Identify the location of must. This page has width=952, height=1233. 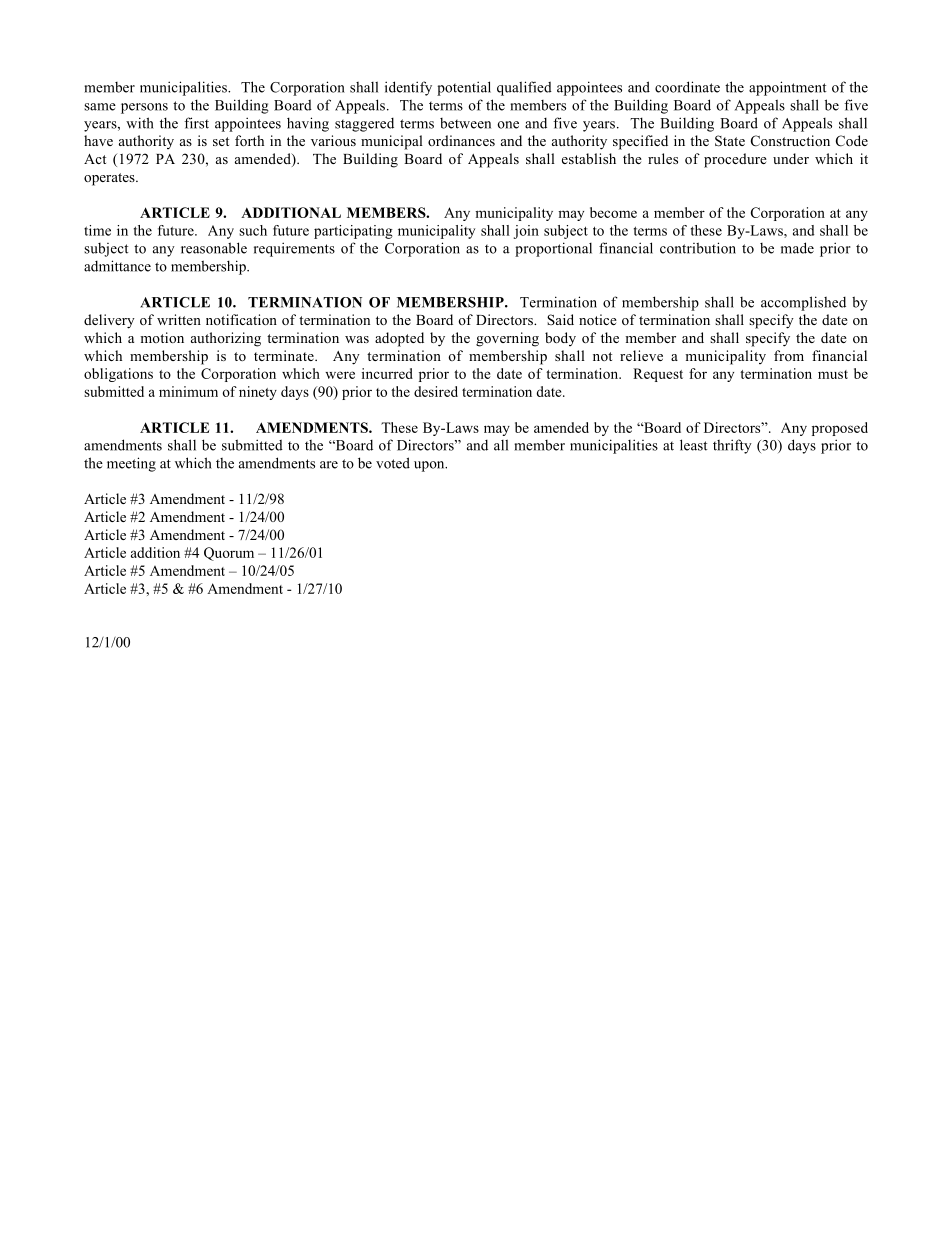
(833, 374).
